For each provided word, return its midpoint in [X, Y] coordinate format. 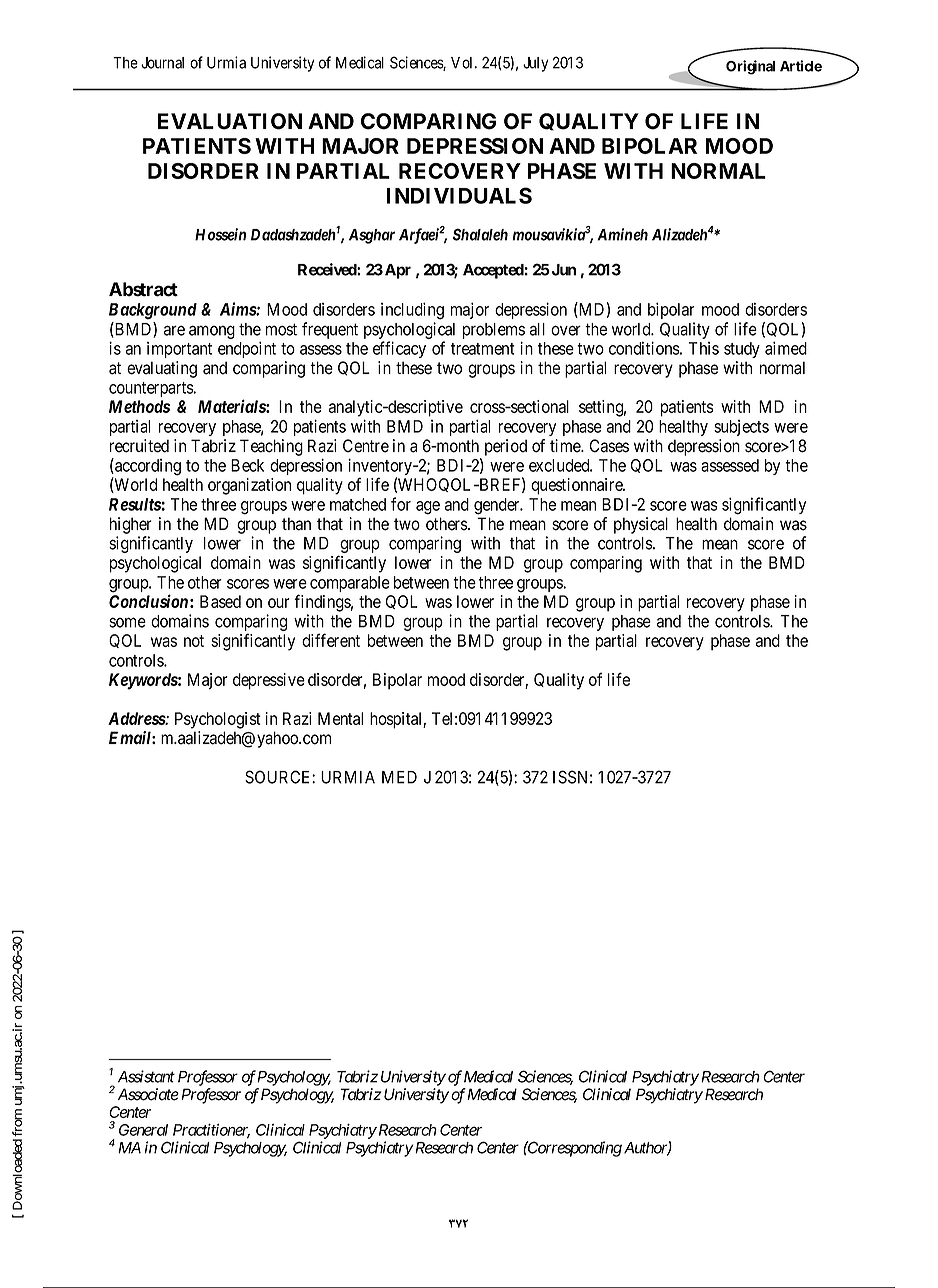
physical [641, 525]
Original [750, 67]
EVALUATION [230, 121]
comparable [350, 584]
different [331, 640]
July [535, 64]
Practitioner [211, 1131]
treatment [483, 349]
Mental [340, 718]
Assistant [146, 1076]
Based [220, 601]
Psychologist [218, 720]
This [704, 348]
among [212, 332]
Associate [148, 1094]
